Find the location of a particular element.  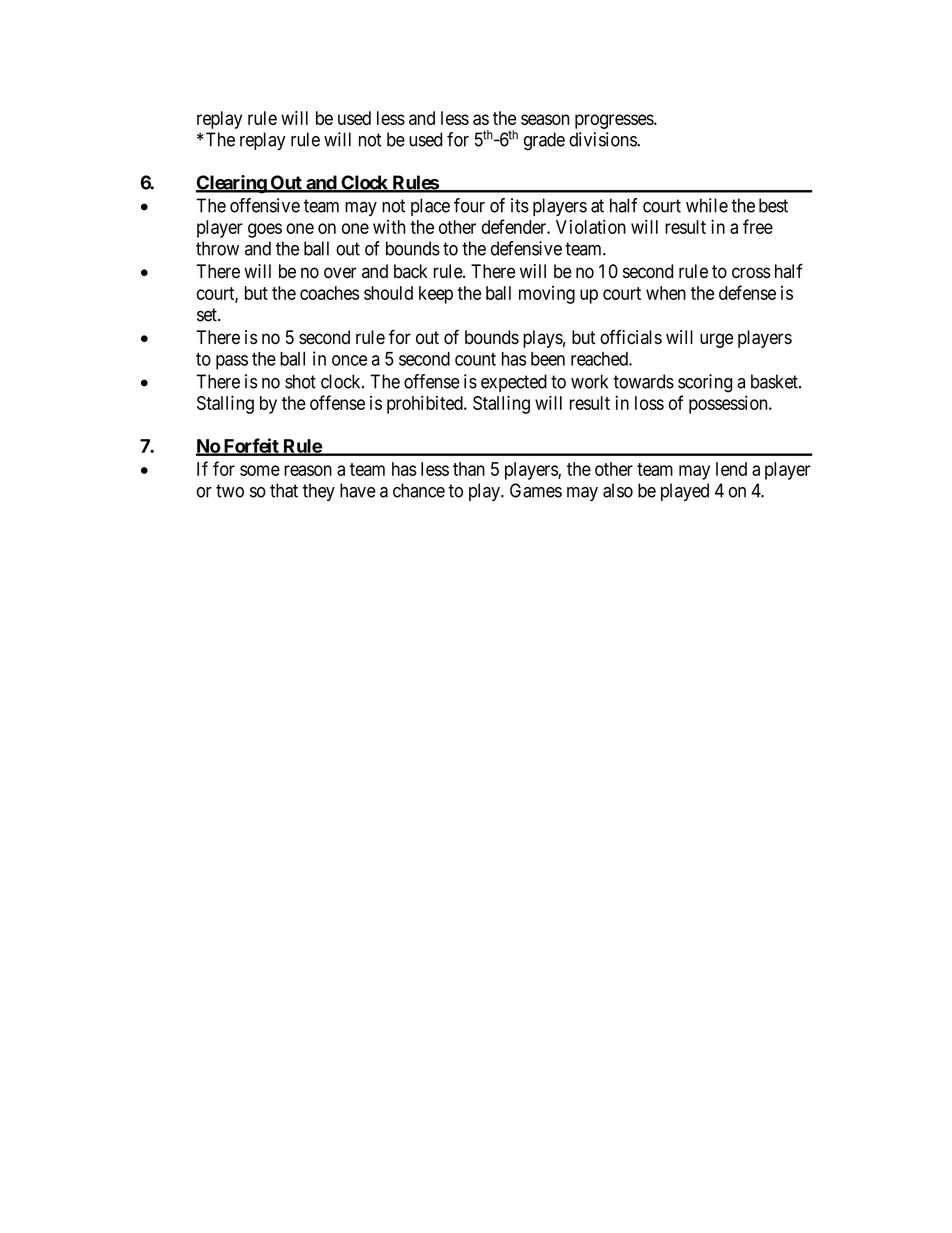

prohibited is located at coordinates (426, 404).
